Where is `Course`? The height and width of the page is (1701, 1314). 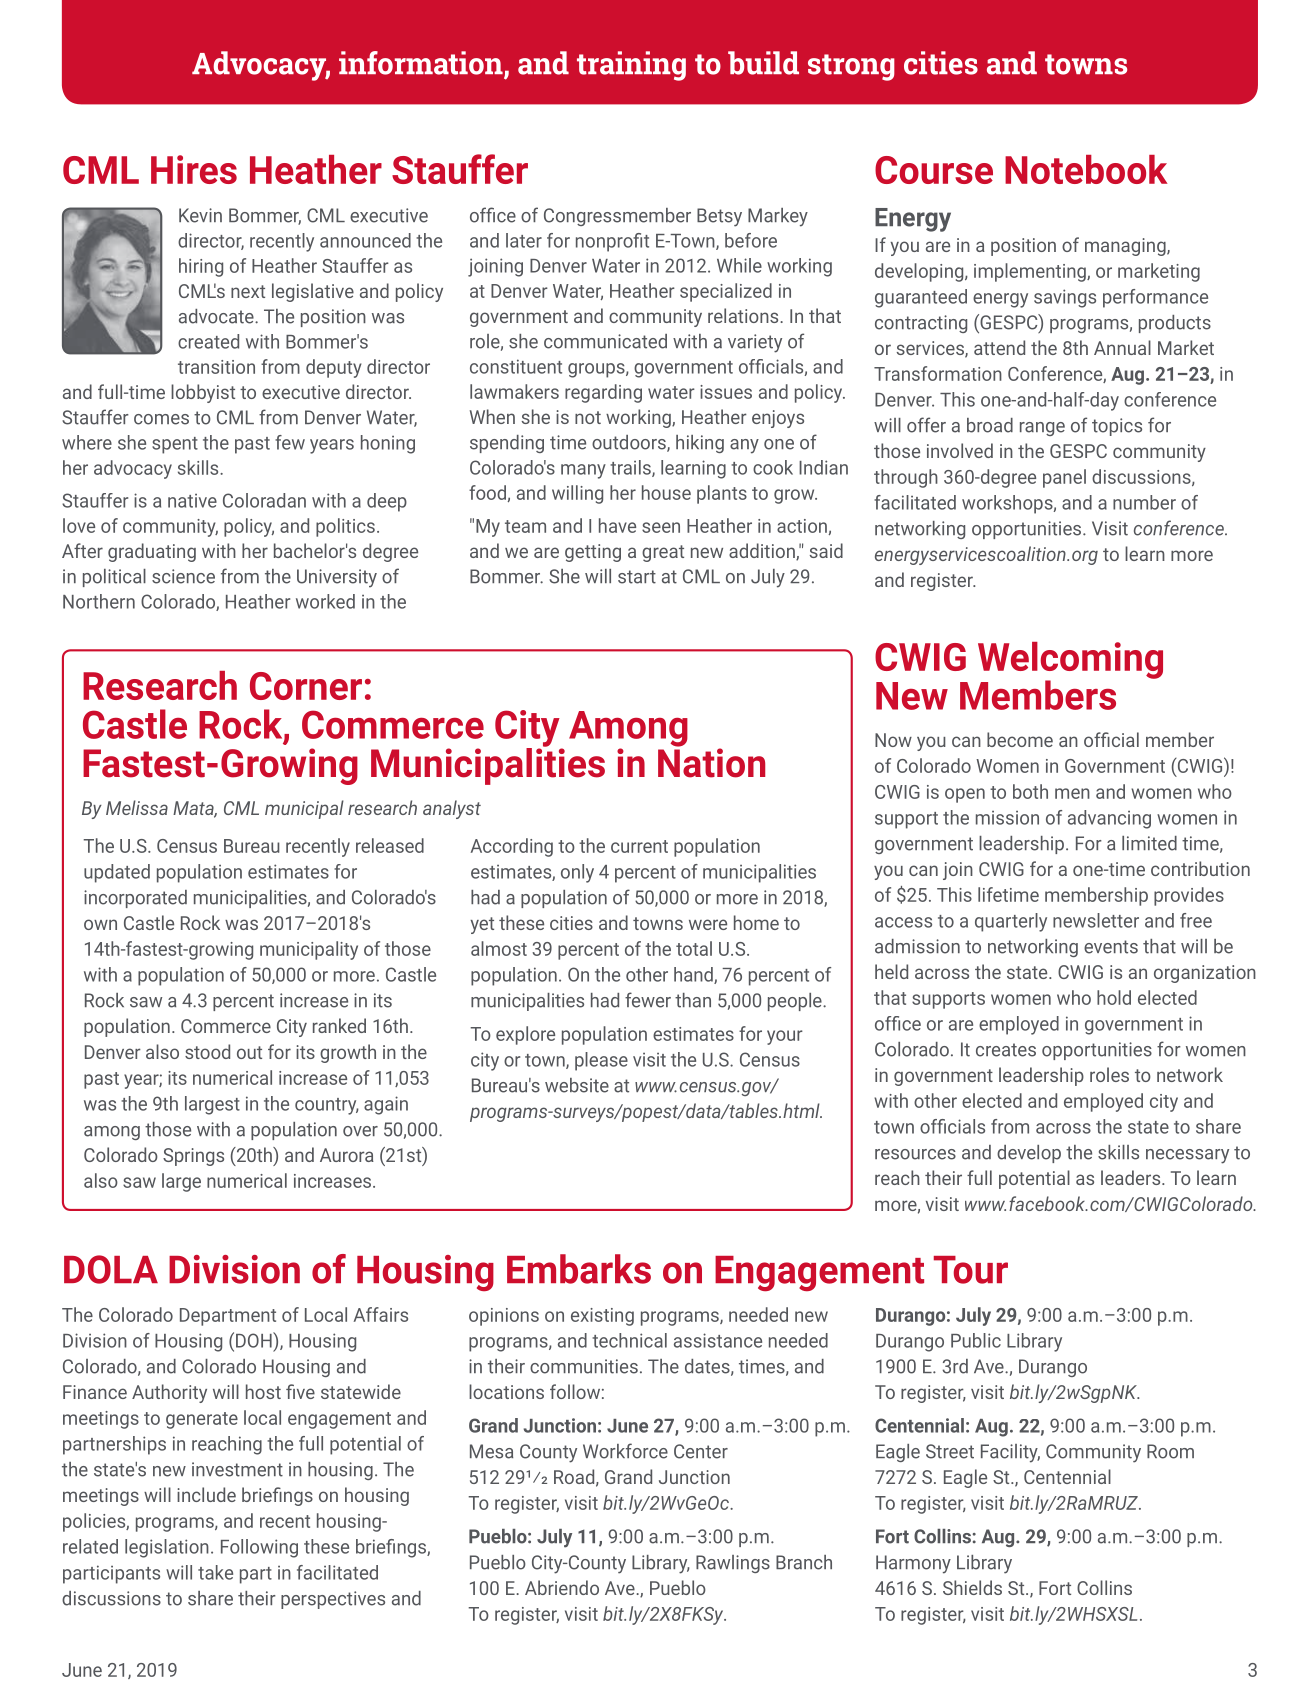 Course is located at coordinates (934, 170).
